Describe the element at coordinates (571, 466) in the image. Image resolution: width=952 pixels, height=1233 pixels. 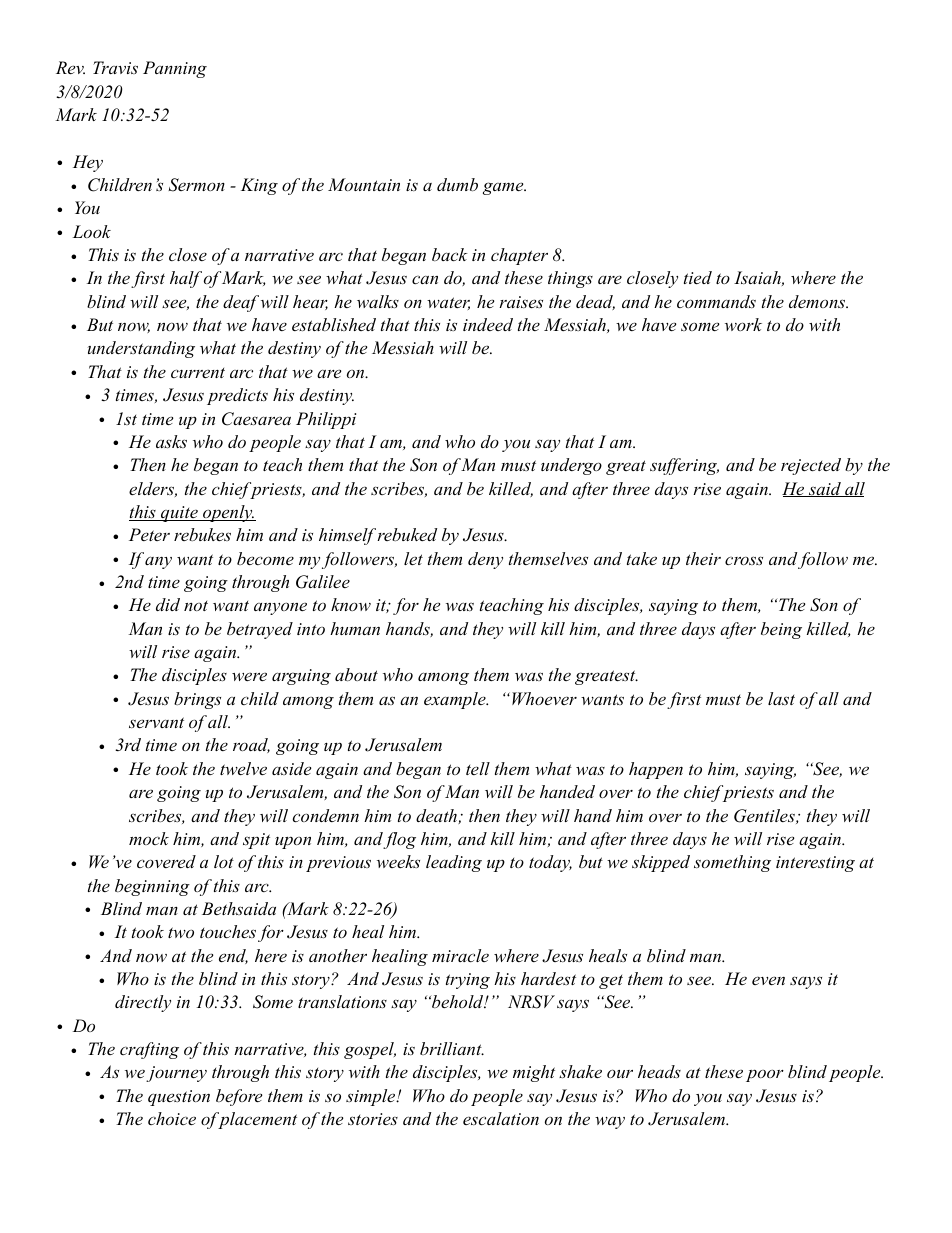
I see `undergo` at that location.
